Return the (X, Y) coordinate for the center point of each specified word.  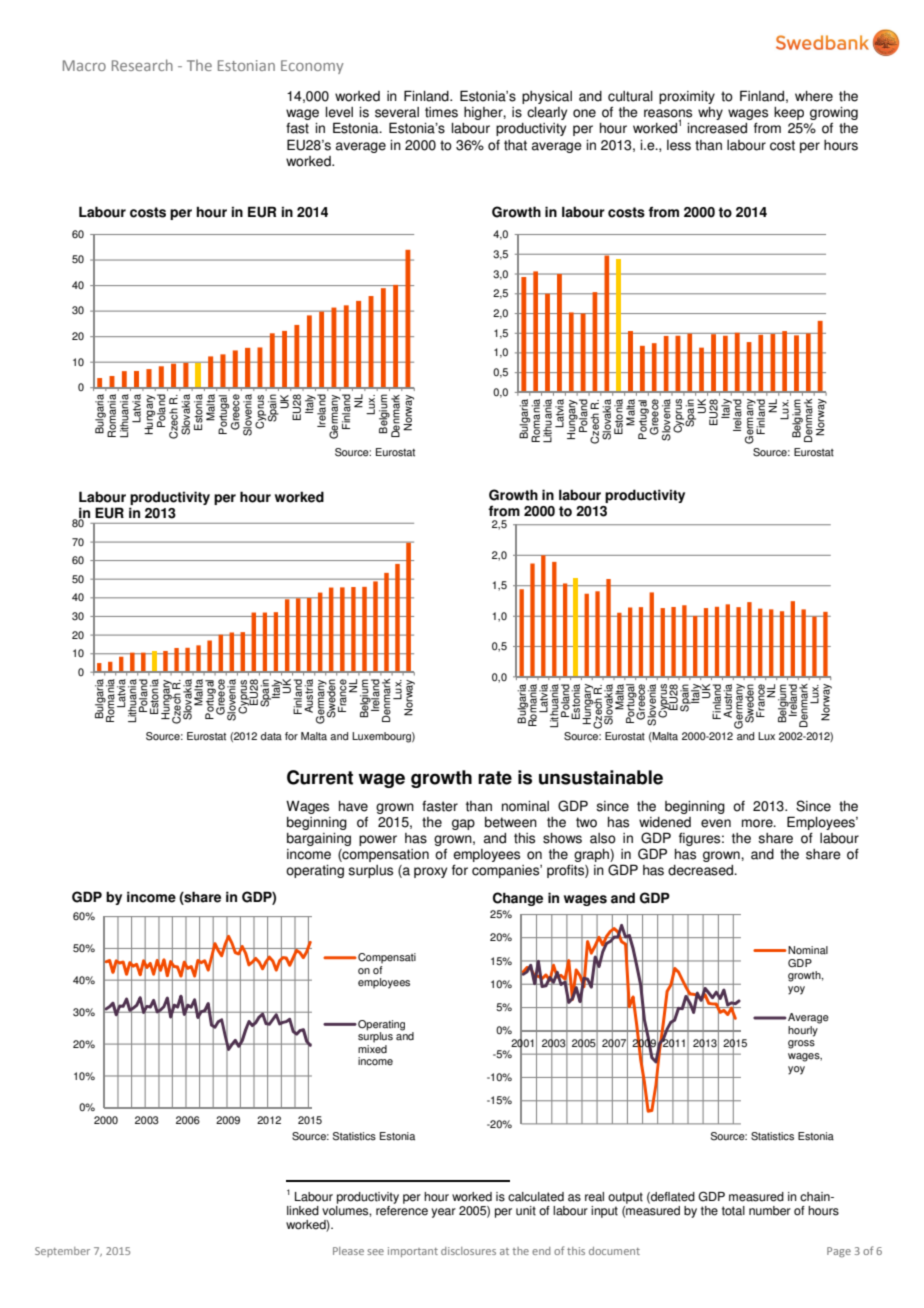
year (443, 1213)
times (441, 112)
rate (495, 778)
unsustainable (601, 777)
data (271, 736)
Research (142, 65)
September (62, 1252)
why (710, 113)
